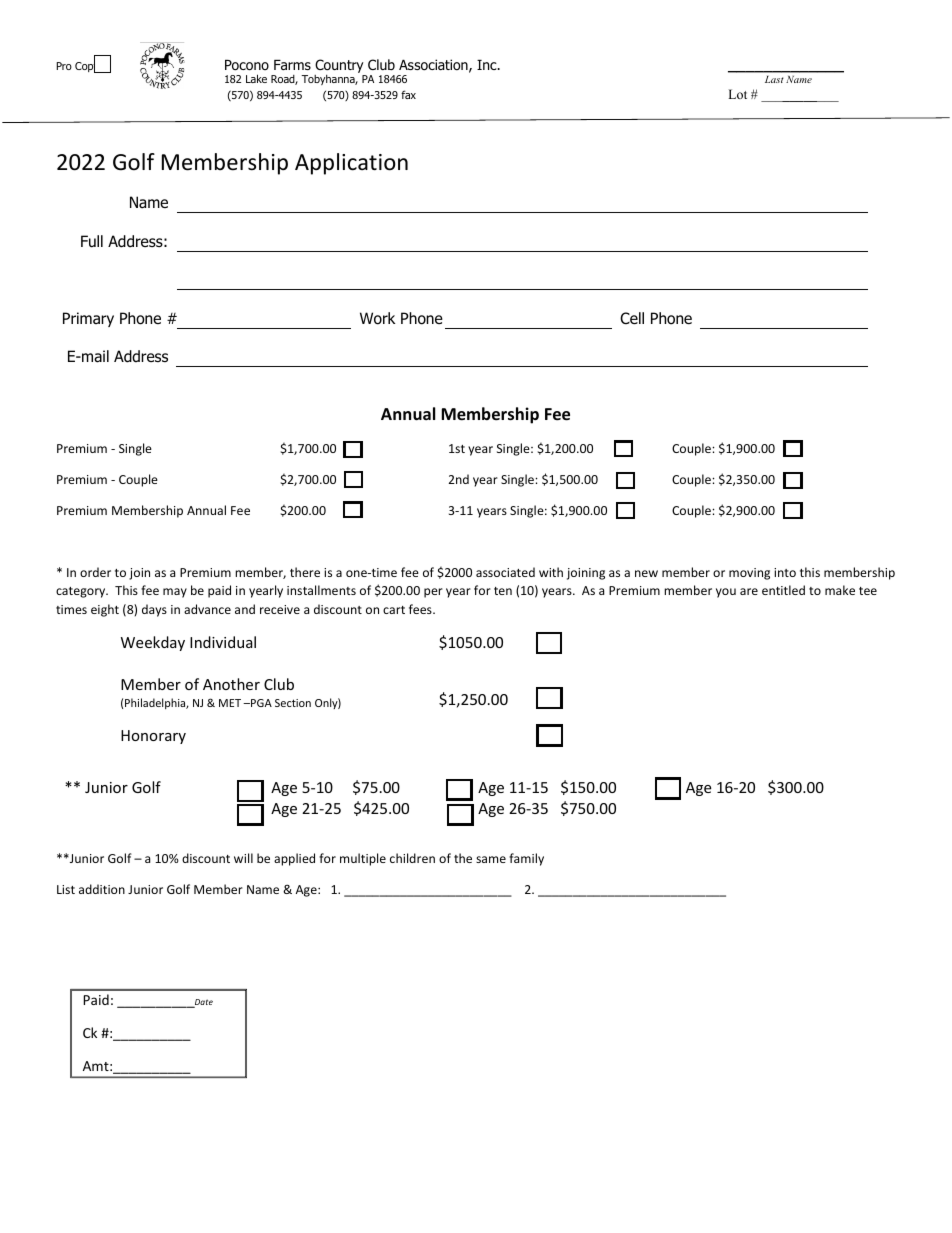  What do you see at coordinates (88, 66) in the image?
I see `Copy` at bounding box center [88, 66].
